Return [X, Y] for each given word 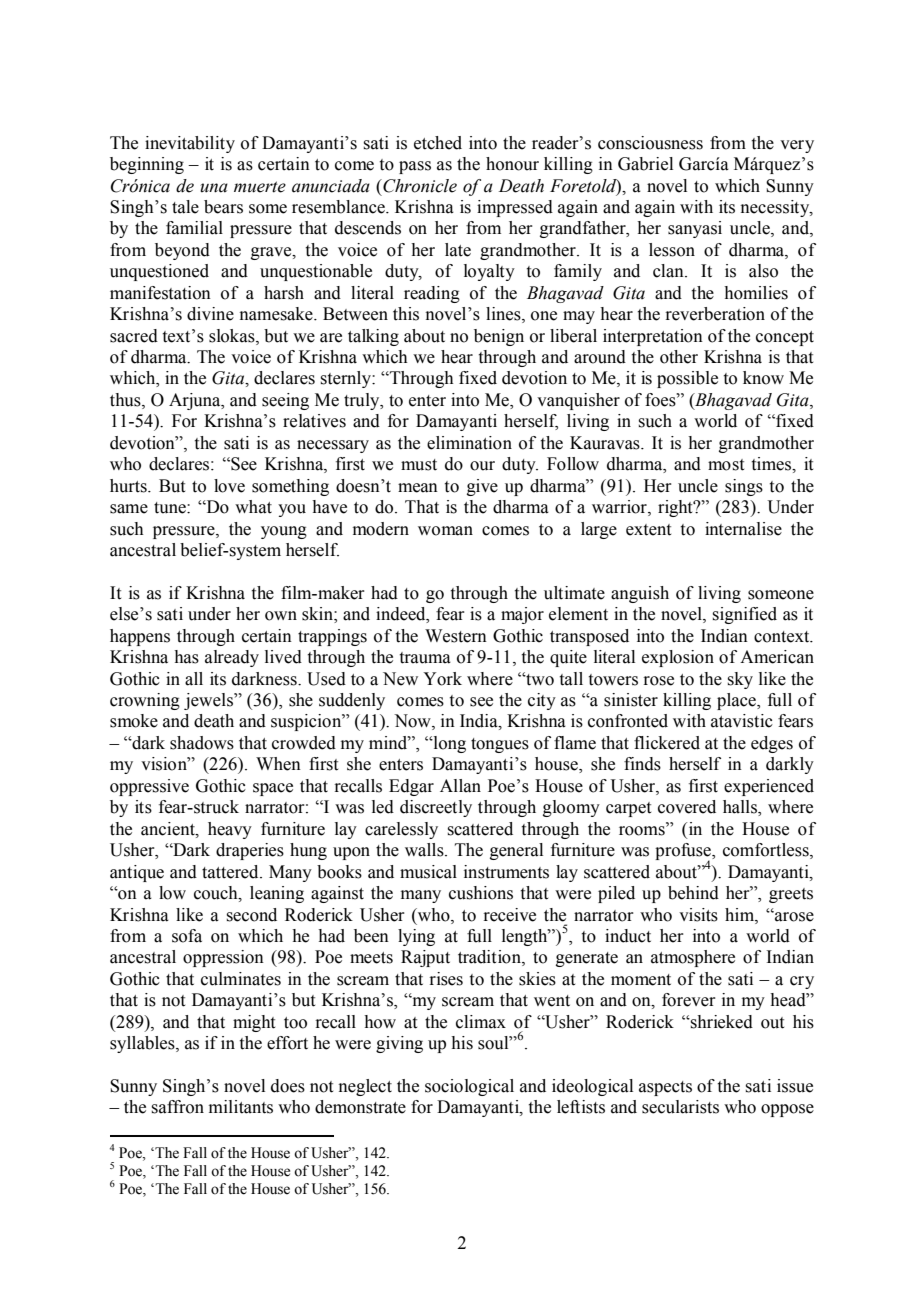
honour [512, 164]
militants [241, 1107]
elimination [469, 443]
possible [687, 379]
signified [744, 615]
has [186, 657]
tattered [231, 872]
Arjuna [196, 401]
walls [425, 850]
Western [456, 636]
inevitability [190, 144]
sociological [469, 1087]
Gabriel [645, 164]
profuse [684, 853]
